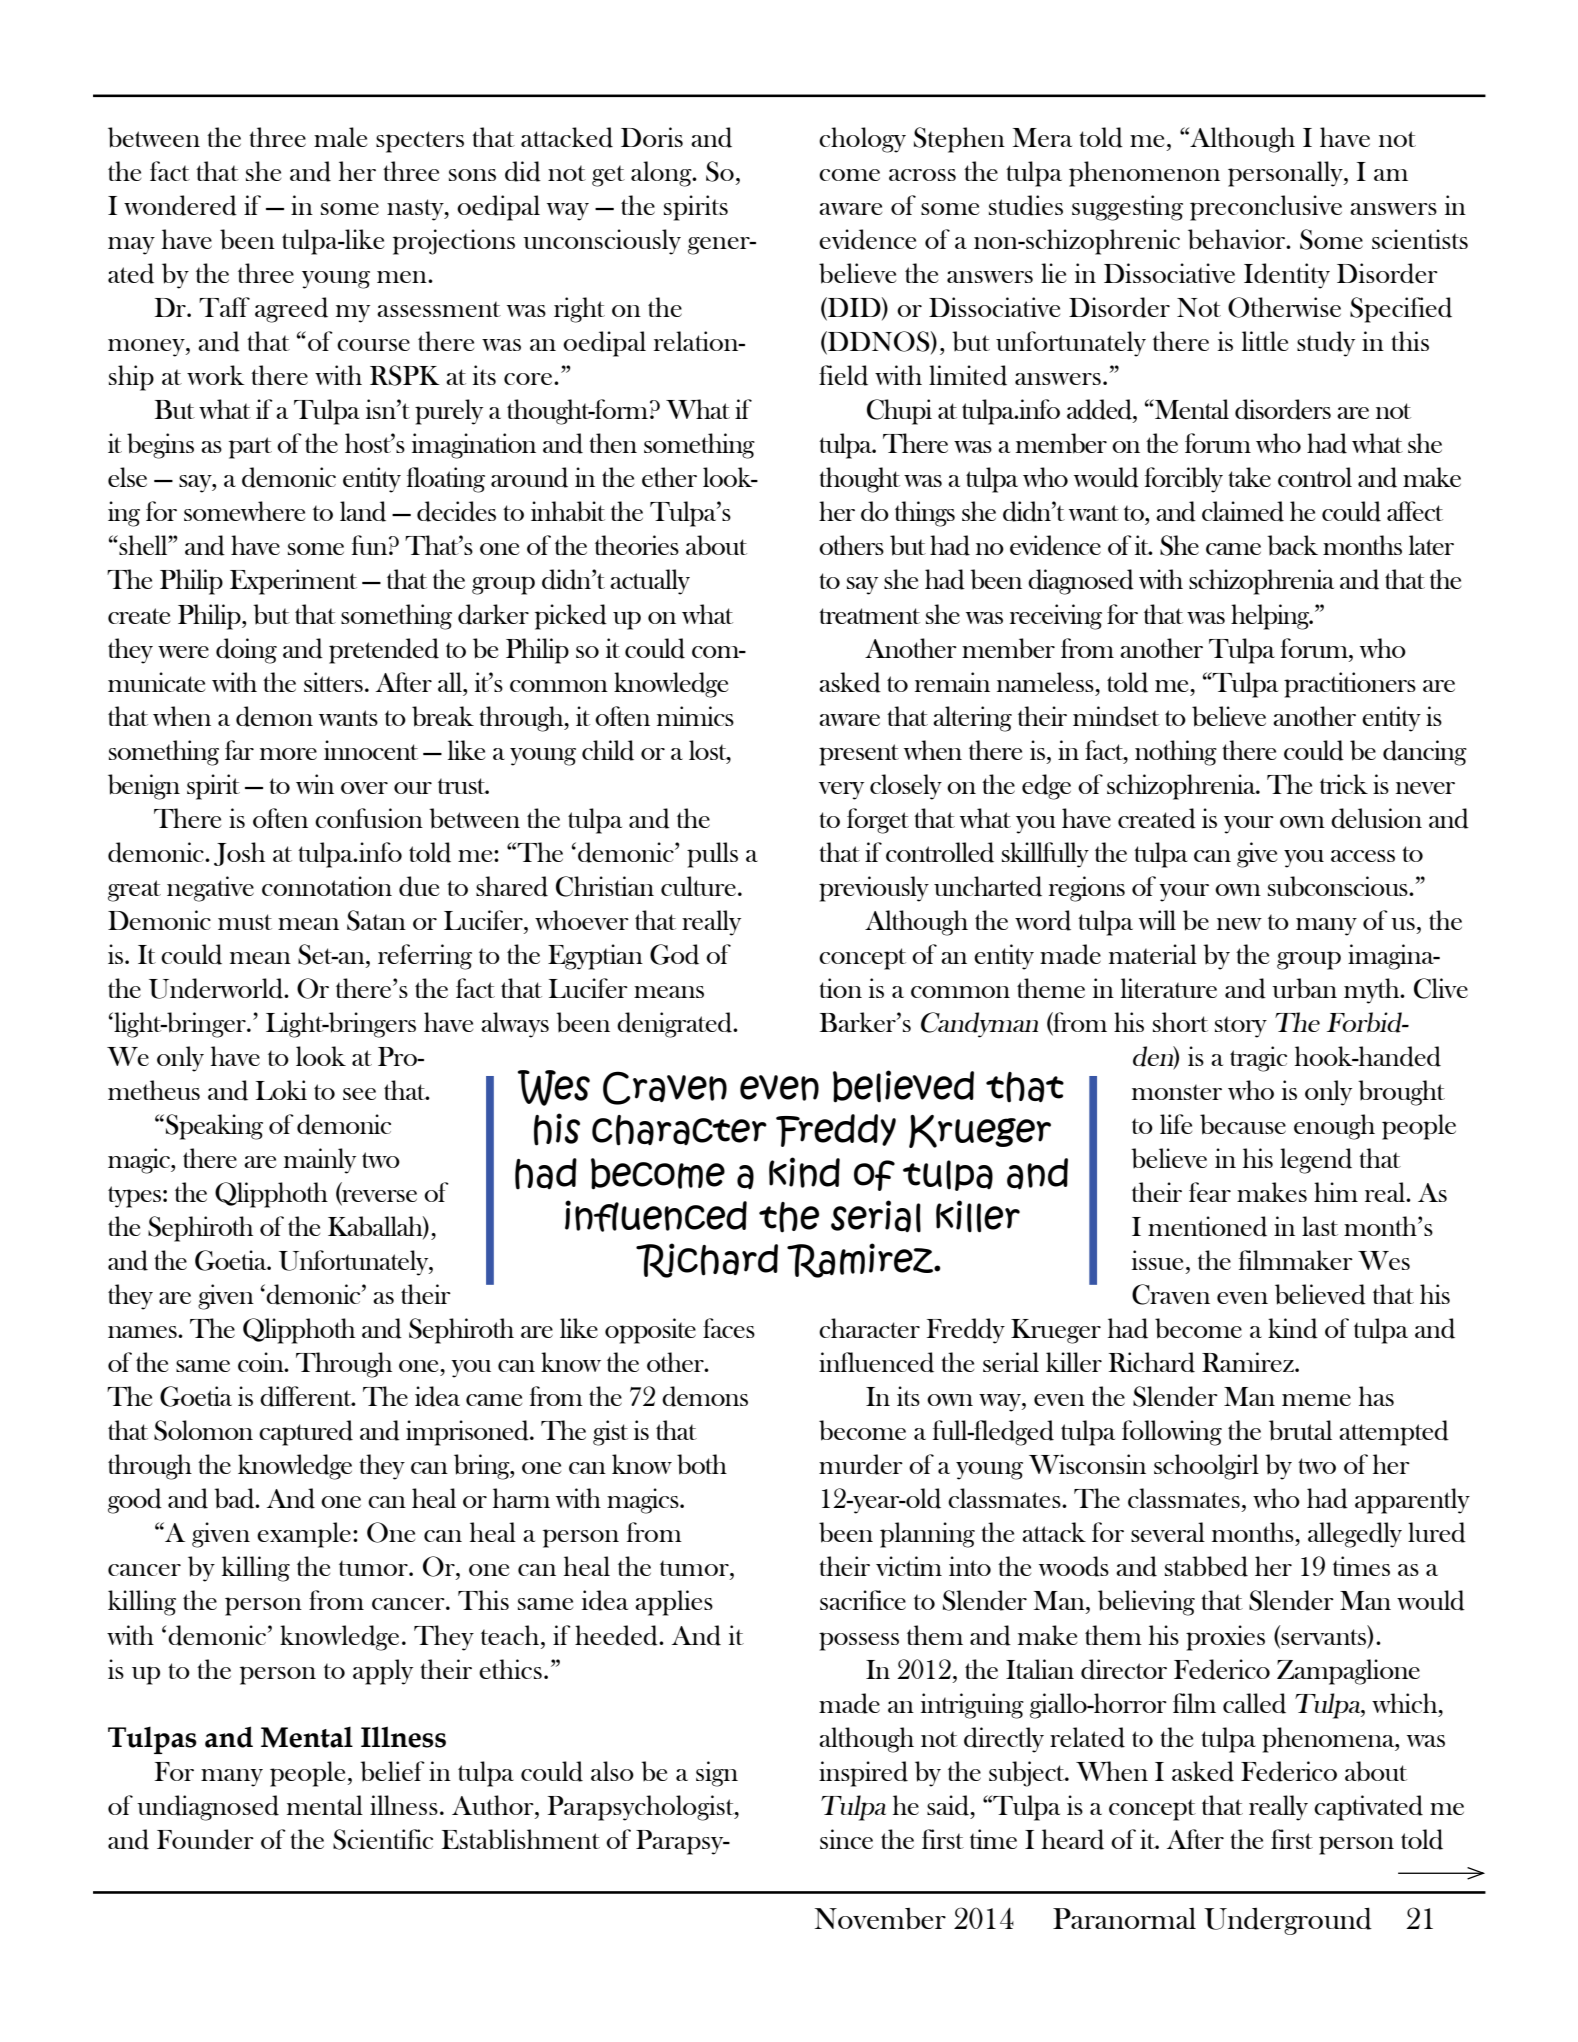  What do you see at coordinates (729, 1328) in the image?
I see `faces` at bounding box center [729, 1328].
